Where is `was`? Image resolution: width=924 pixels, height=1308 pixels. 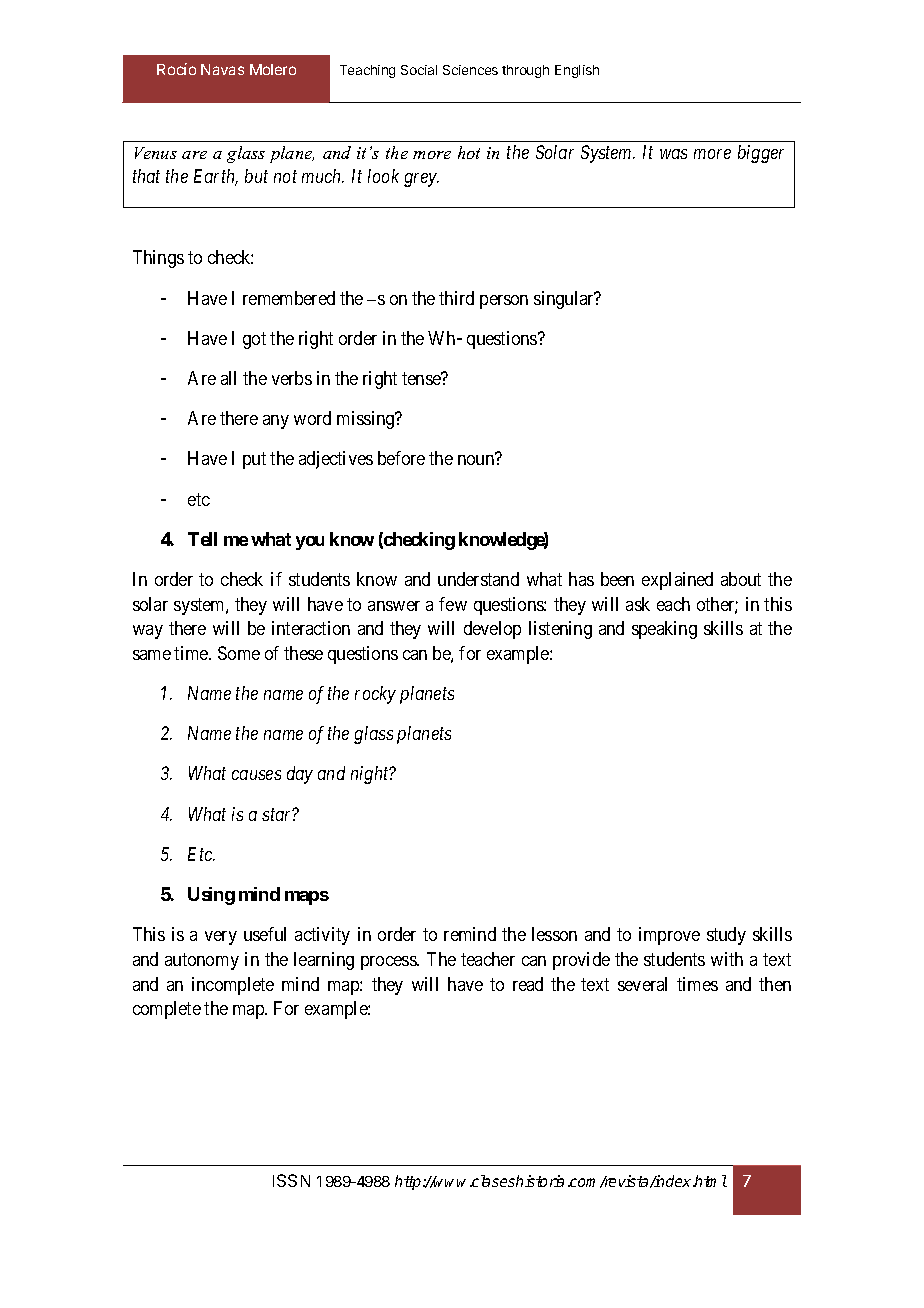
was is located at coordinates (673, 154).
